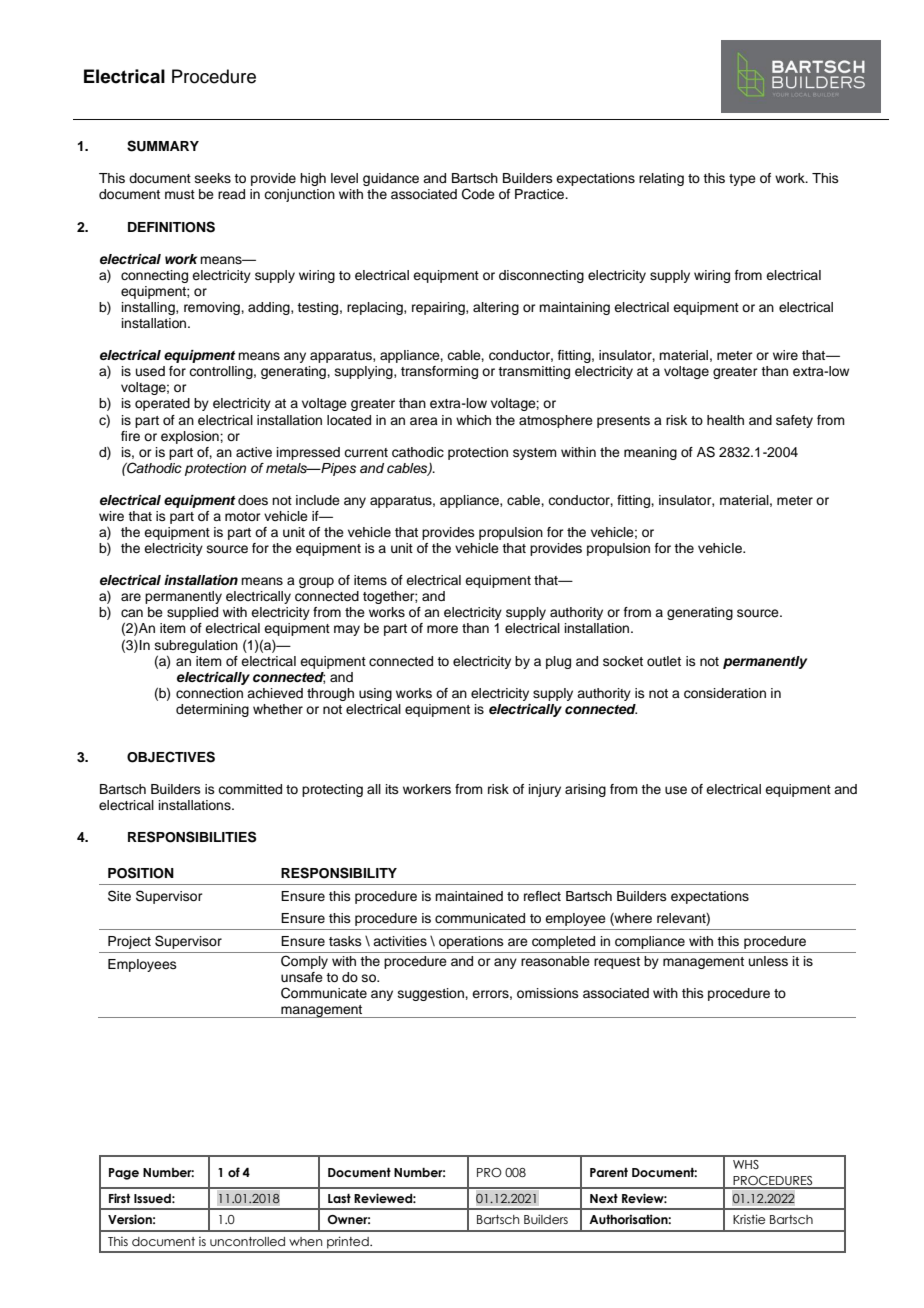 The width and height of the document is (924, 1308). What do you see at coordinates (247, 1241) in the document?
I see `uncontrolled` at bounding box center [247, 1241].
